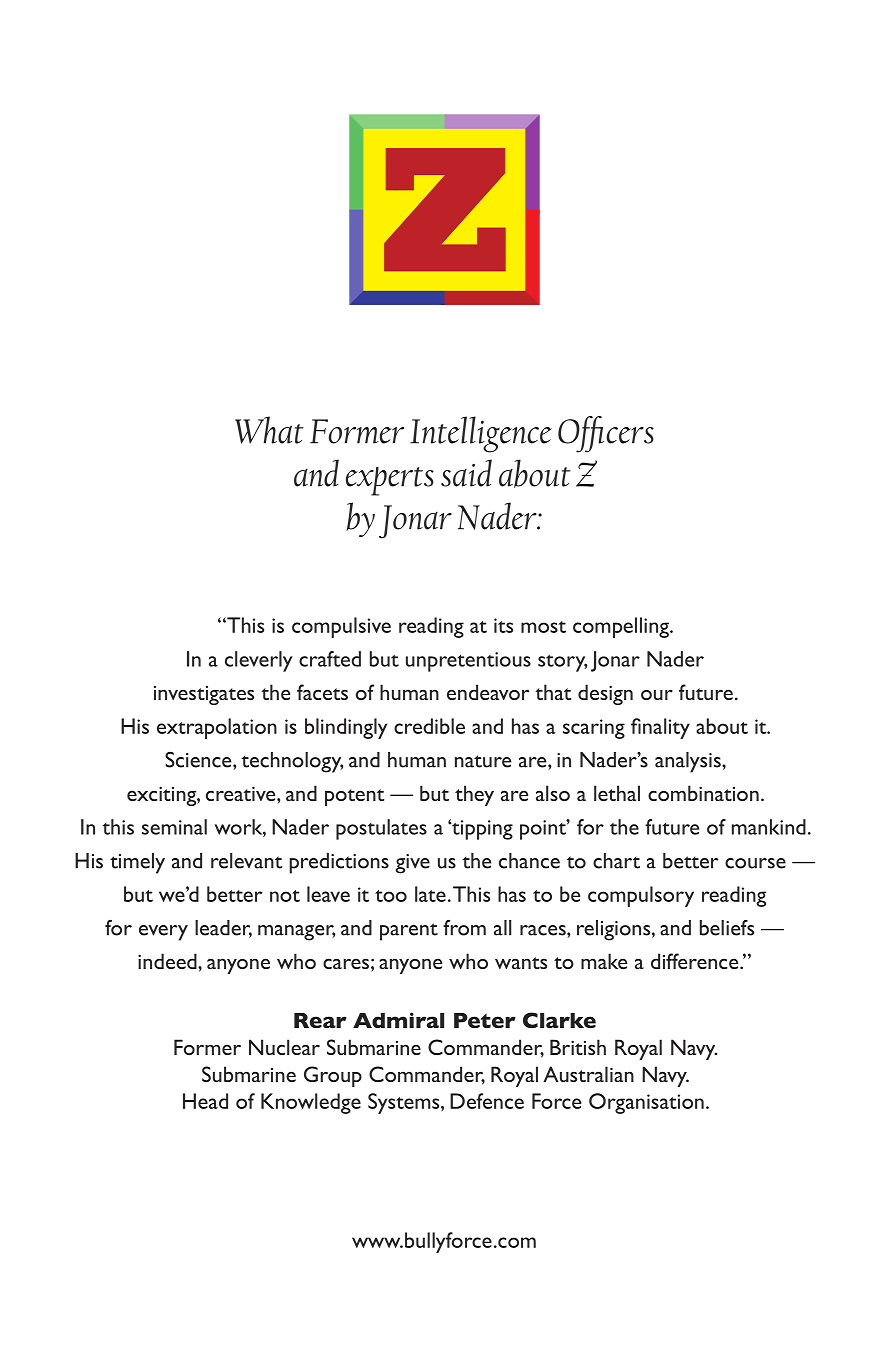  I want to click on course, so click(755, 863).
